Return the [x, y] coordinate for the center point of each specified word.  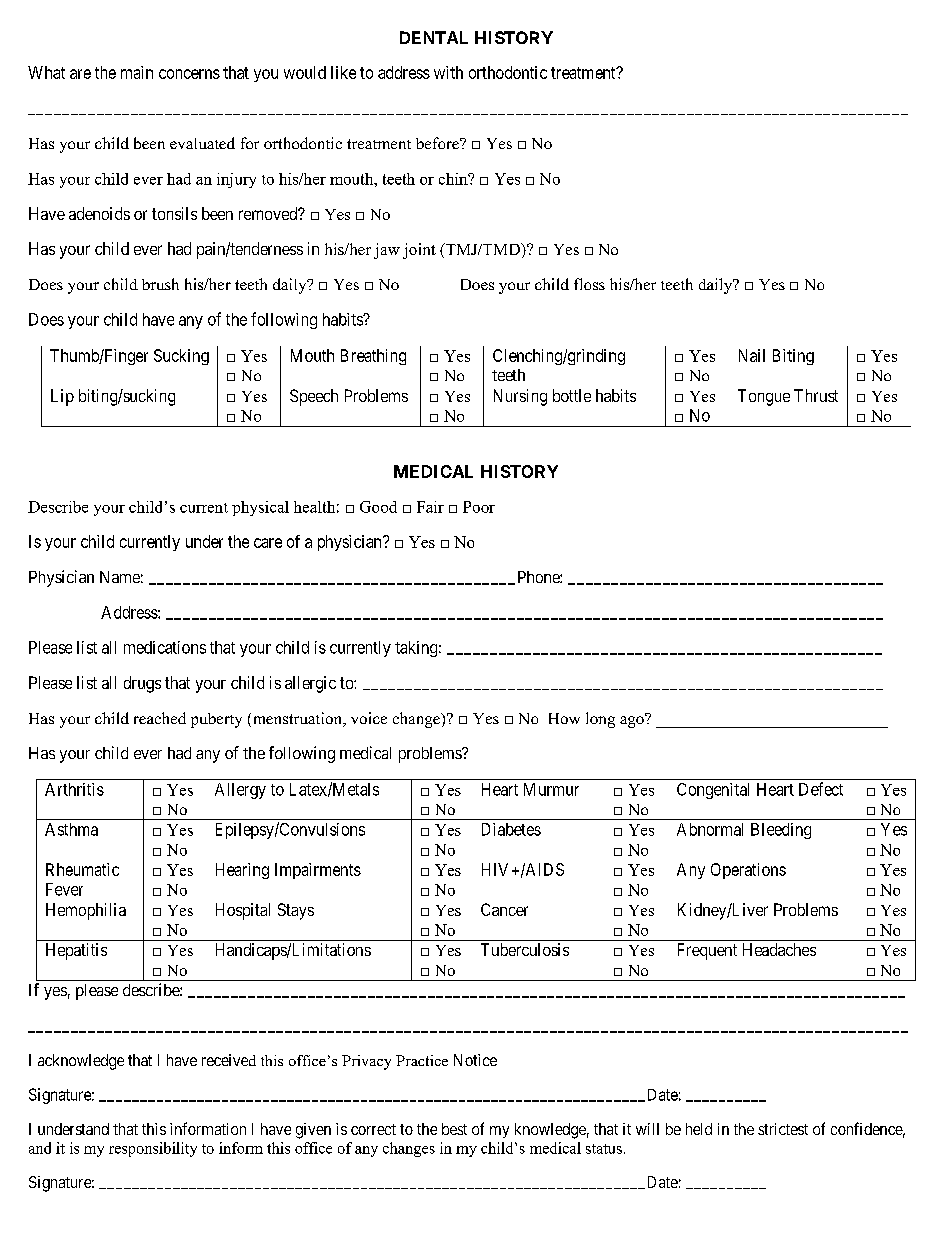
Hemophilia [86, 911]
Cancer [504, 909]
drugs [142, 684]
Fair [430, 507]
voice [369, 718]
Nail [752, 355]
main [137, 72]
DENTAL [434, 37]
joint [419, 251]
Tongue [764, 397]
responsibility [153, 1149]
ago [633, 721]
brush [160, 284]
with [448, 72]
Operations [748, 871]
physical [260, 508]
